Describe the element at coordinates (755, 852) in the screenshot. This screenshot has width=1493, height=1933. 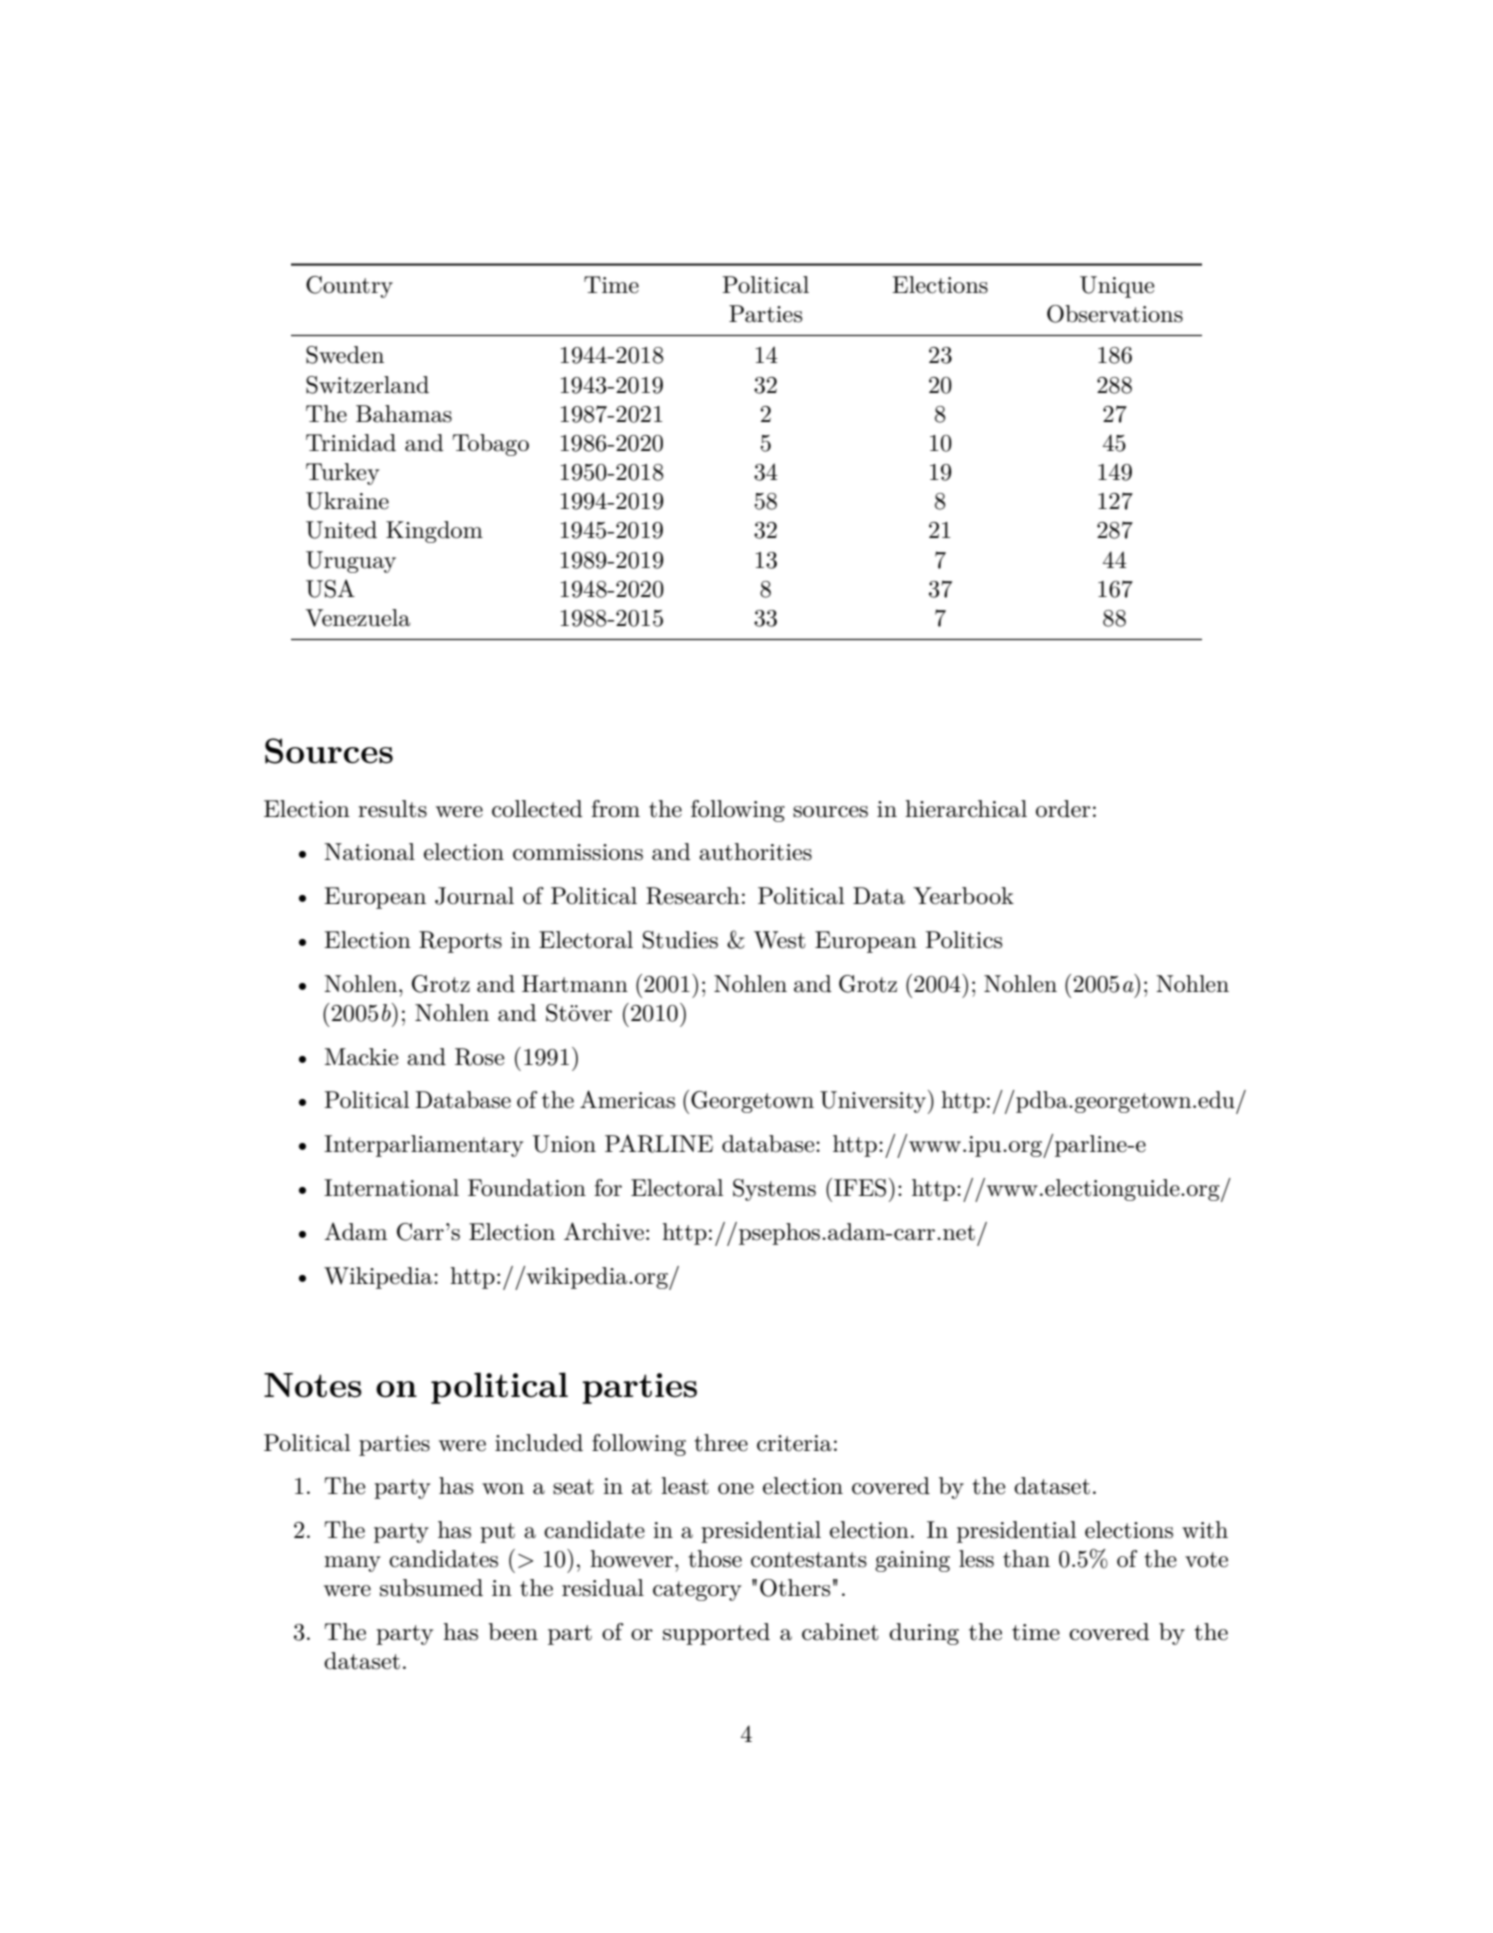
I see `authorities` at that location.
